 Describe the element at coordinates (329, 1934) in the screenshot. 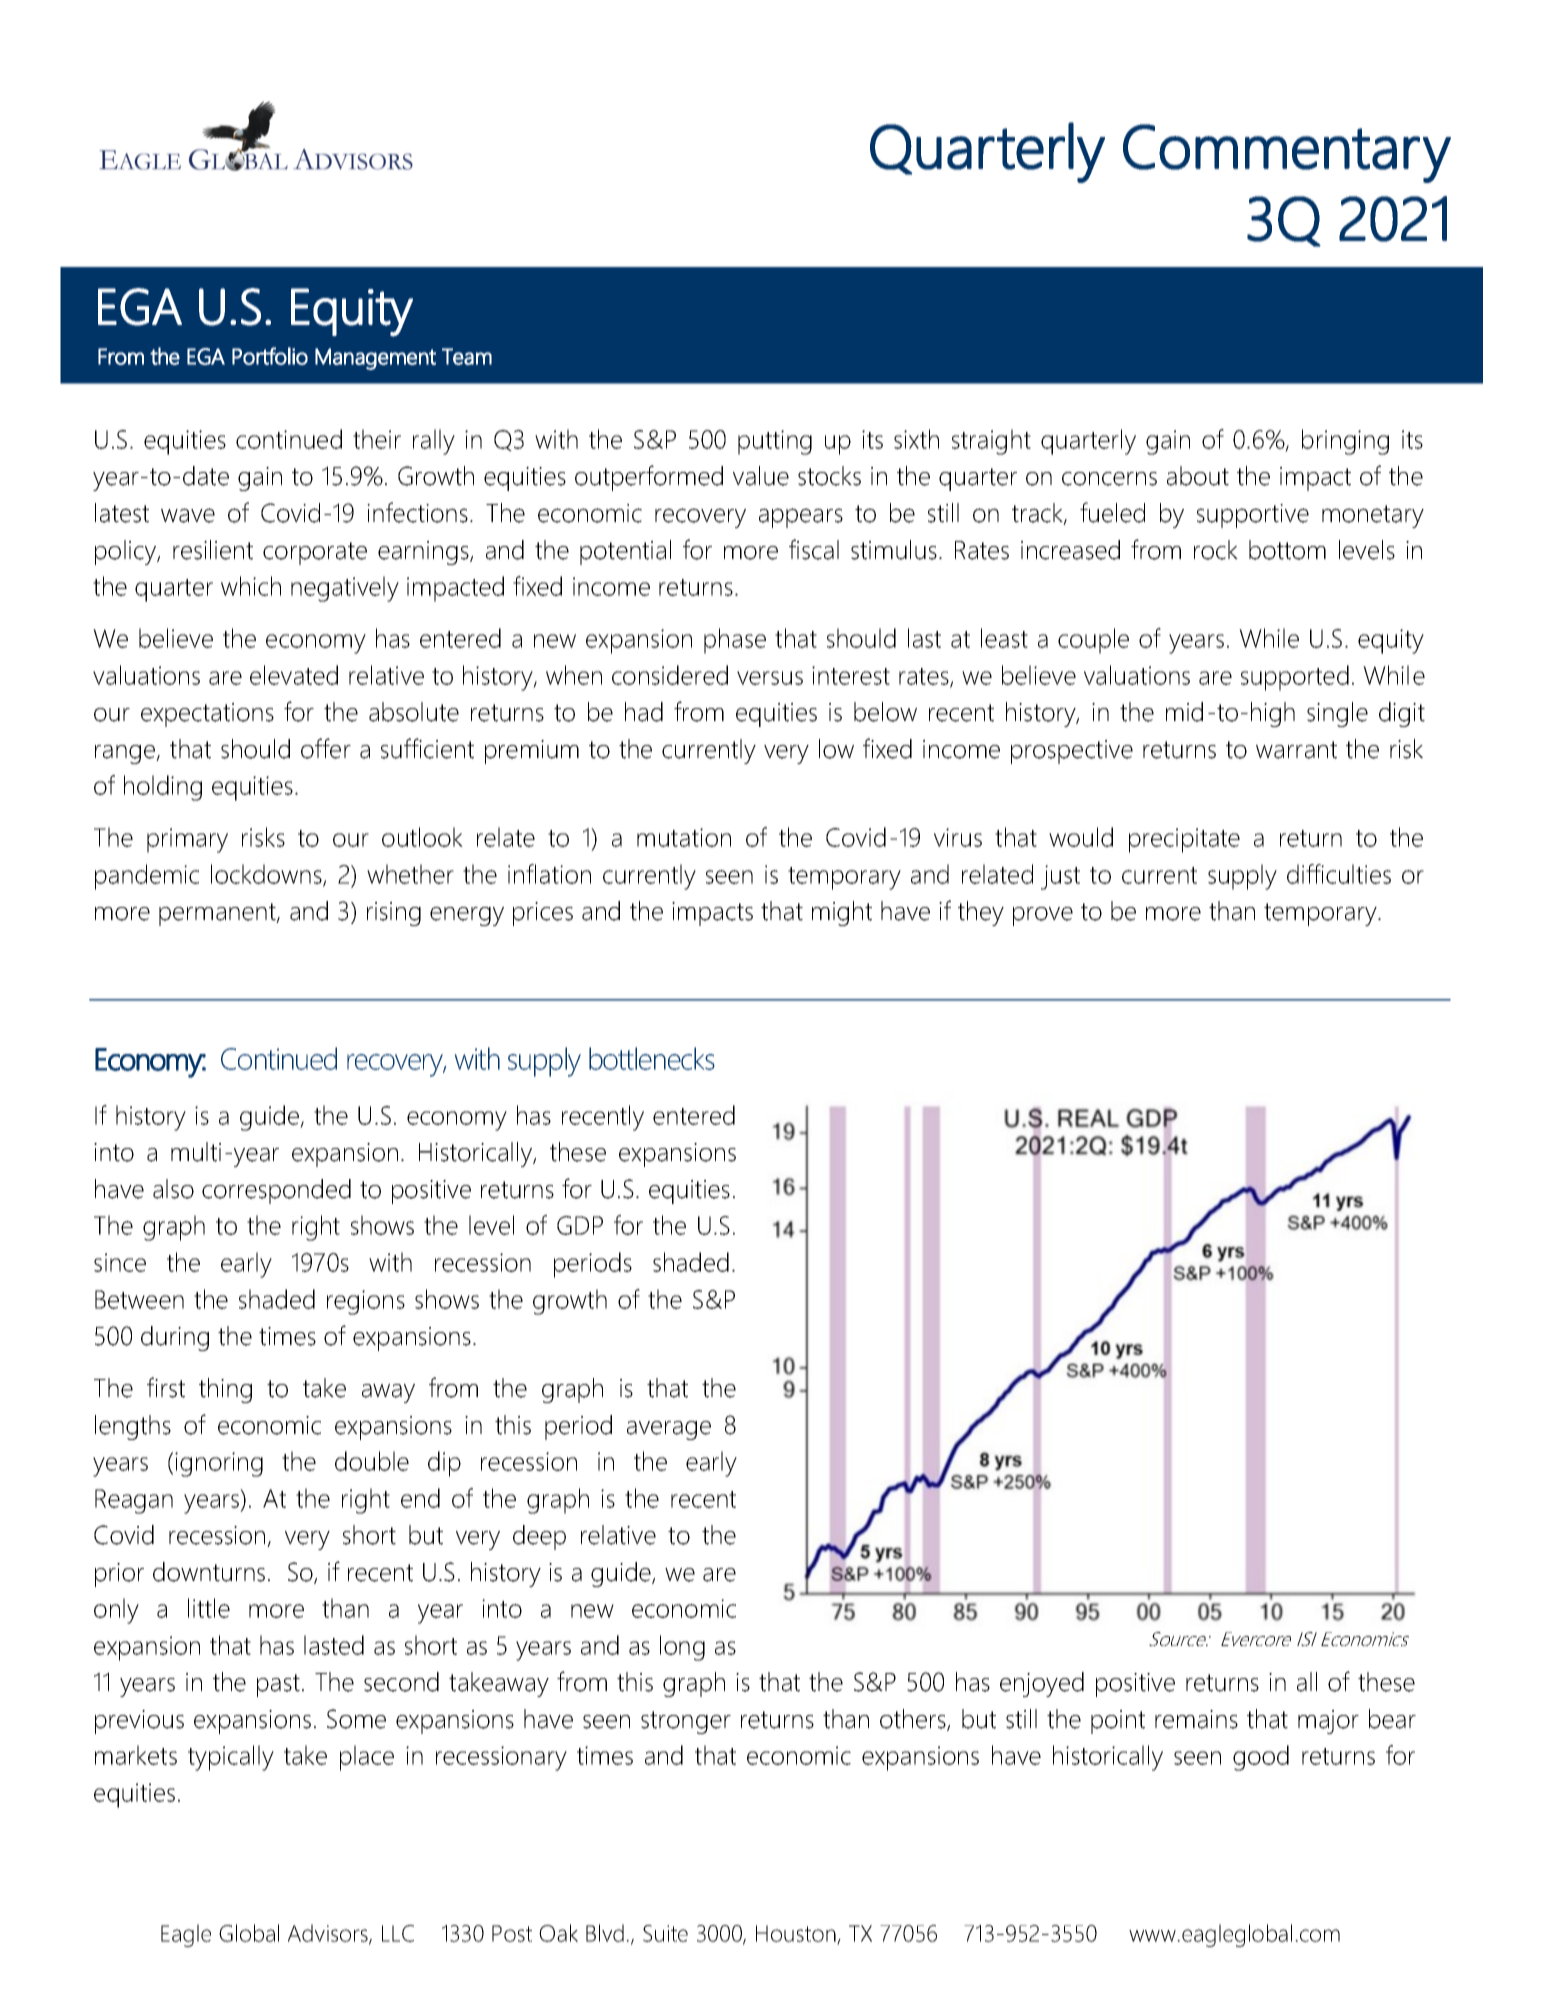

I see `Advisors` at that location.
